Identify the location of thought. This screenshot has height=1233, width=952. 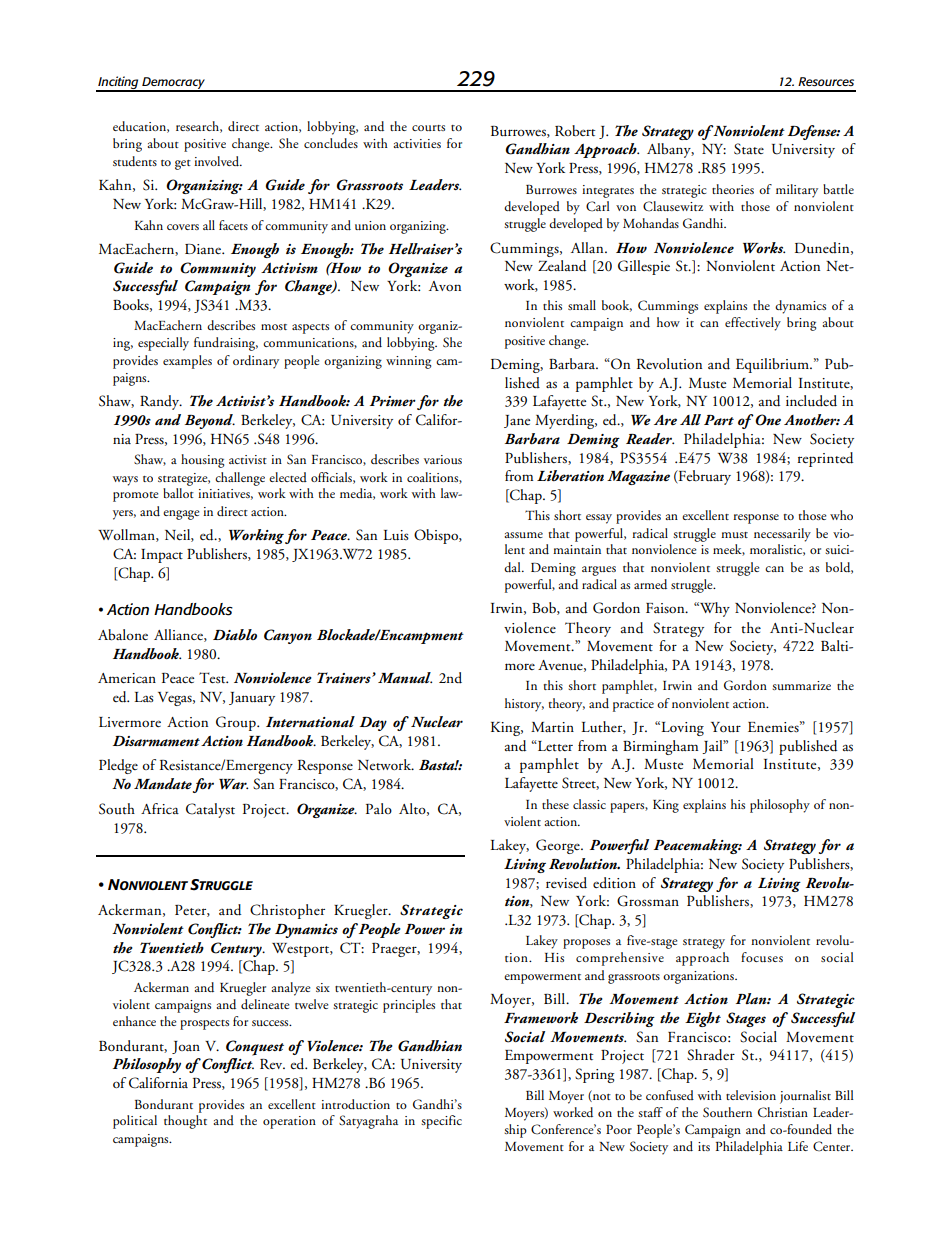
(185, 1122).
